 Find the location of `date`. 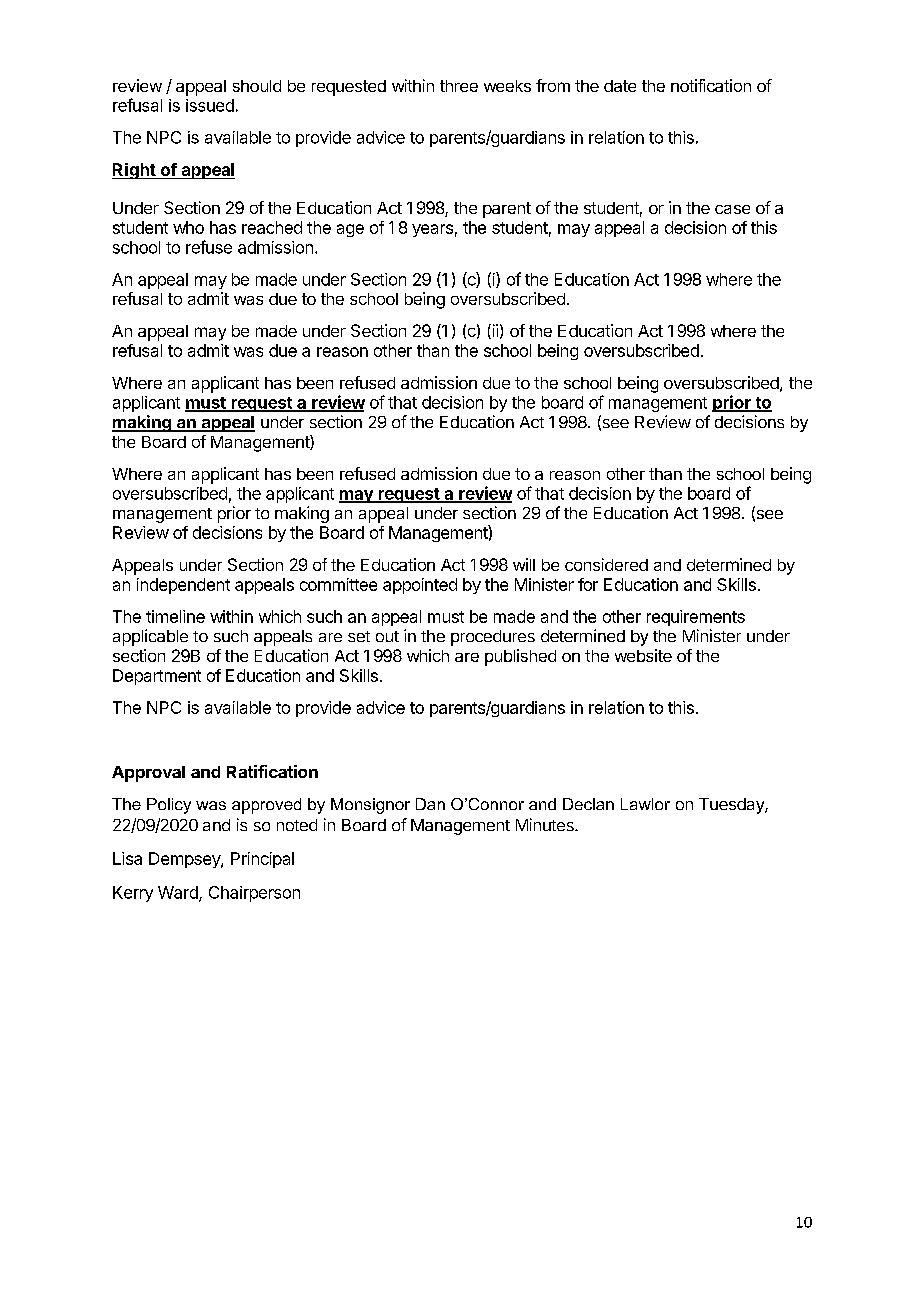

date is located at coordinates (620, 86).
